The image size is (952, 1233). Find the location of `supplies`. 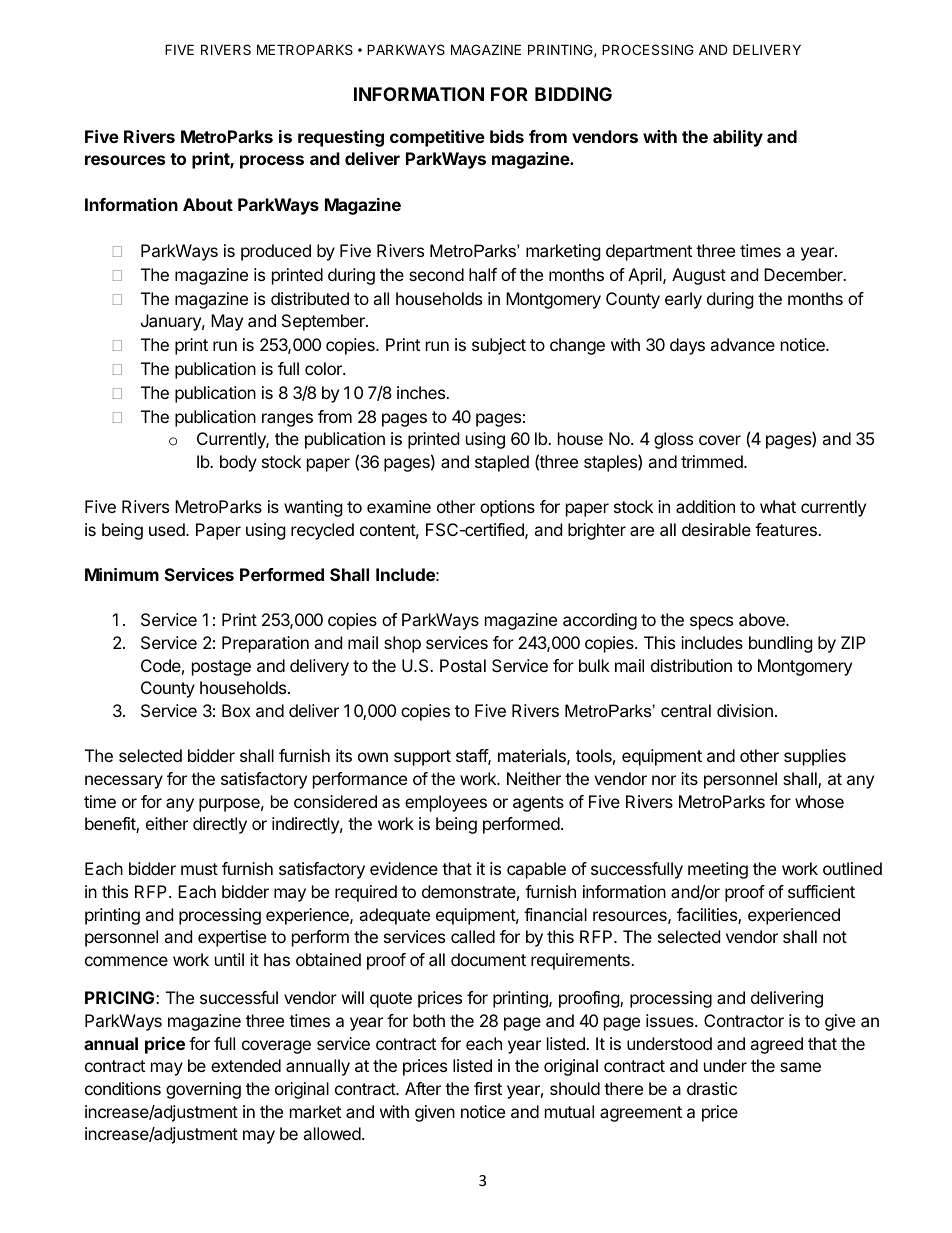

supplies is located at coordinates (815, 757).
